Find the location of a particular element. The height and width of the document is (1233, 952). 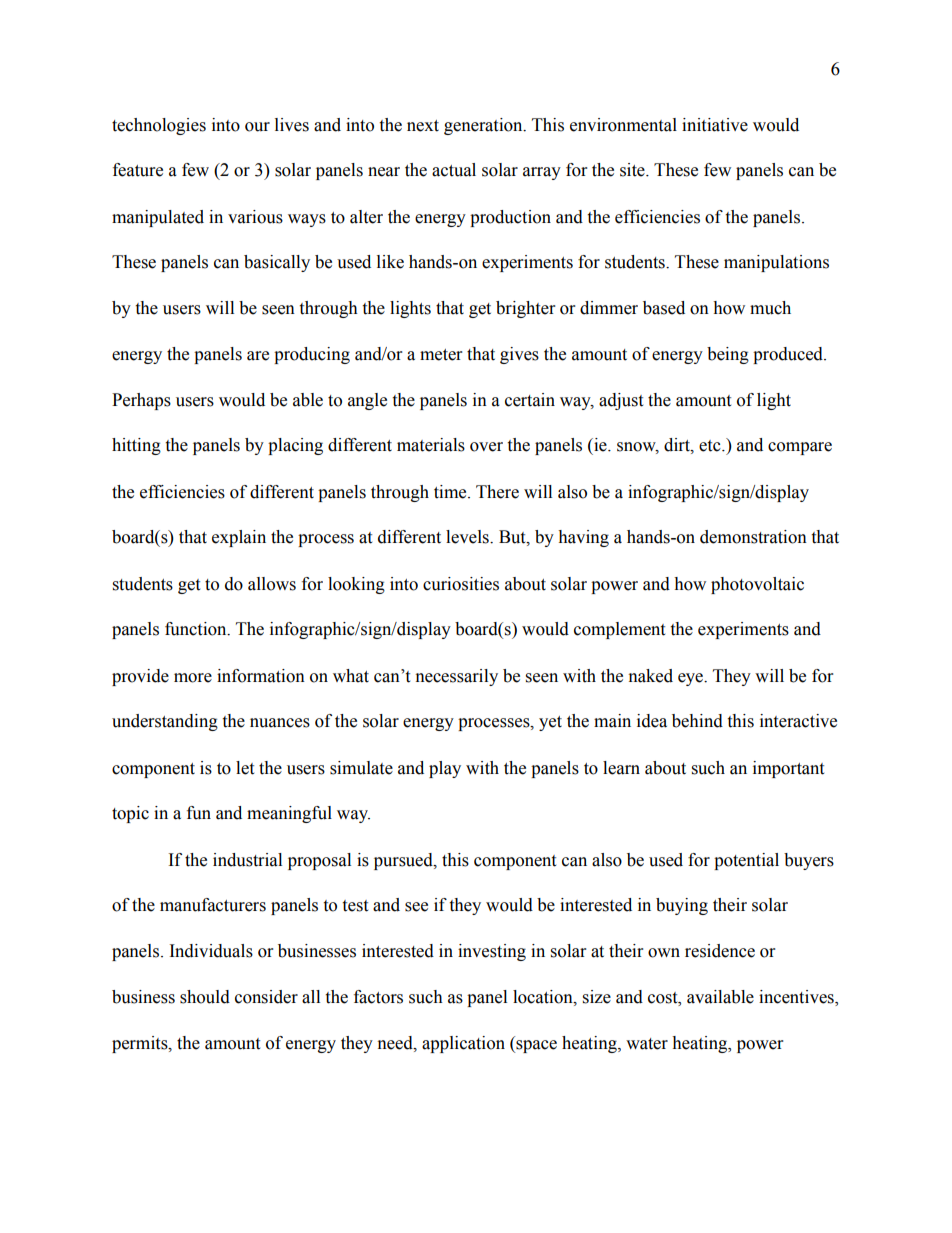

etc is located at coordinates (711, 446).
